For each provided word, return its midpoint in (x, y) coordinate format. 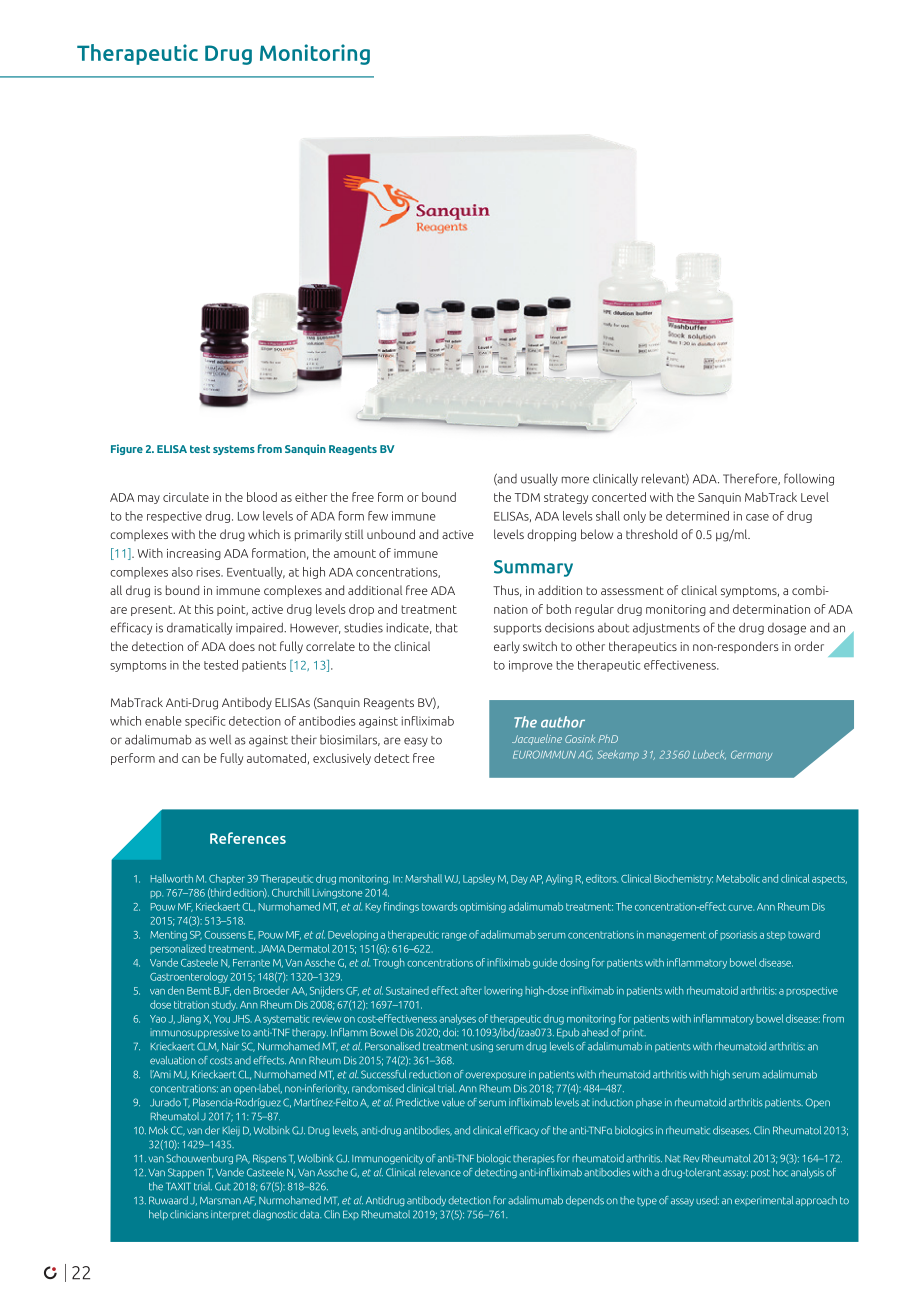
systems (234, 450)
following (809, 479)
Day (519, 880)
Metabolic (738, 878)
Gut (223, 1186)
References (248, 838)
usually (539, 479)
